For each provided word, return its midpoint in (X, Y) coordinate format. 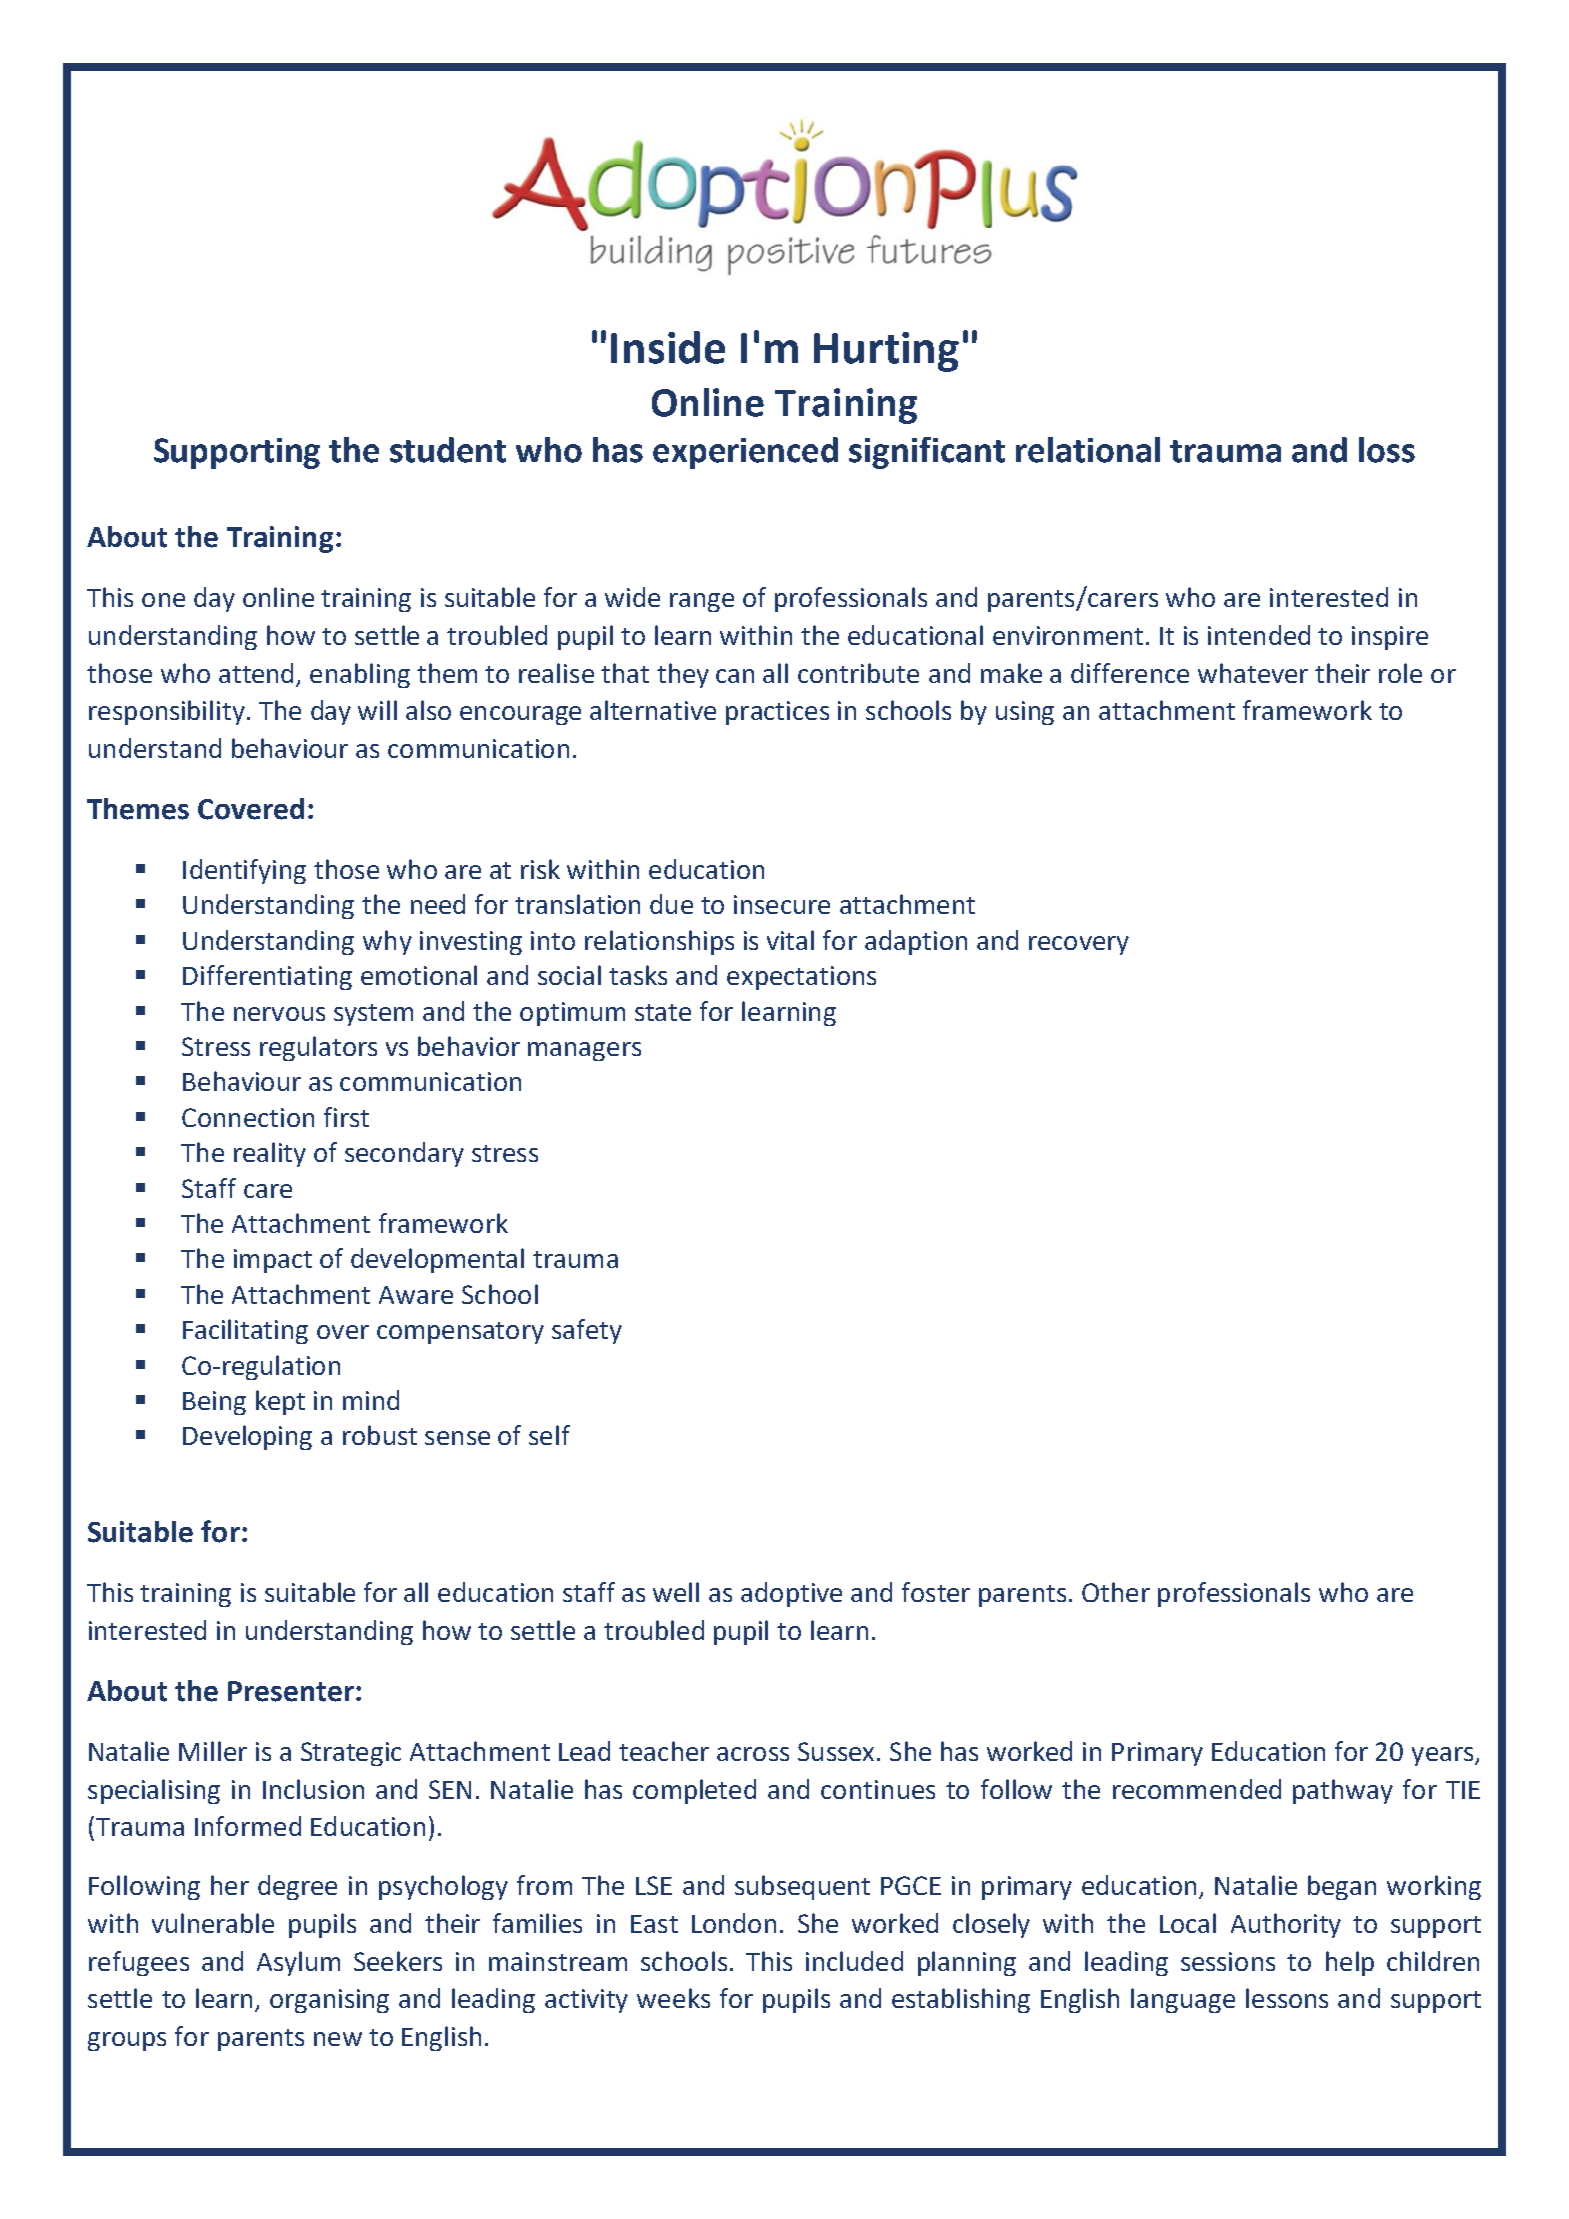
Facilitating (245, 1331)
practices (777, 713)
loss (1387, 450)
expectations (801, 978)
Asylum (298, 1963)
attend (256, 673)
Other (1116, 1592)
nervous (279, 1014)
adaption (916, 942)
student (448, 450)
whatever (1253, 673)
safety (587, 1331)
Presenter (291, 1691)
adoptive (791, 1594)
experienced (745, 453)
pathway (1343, 1791)
